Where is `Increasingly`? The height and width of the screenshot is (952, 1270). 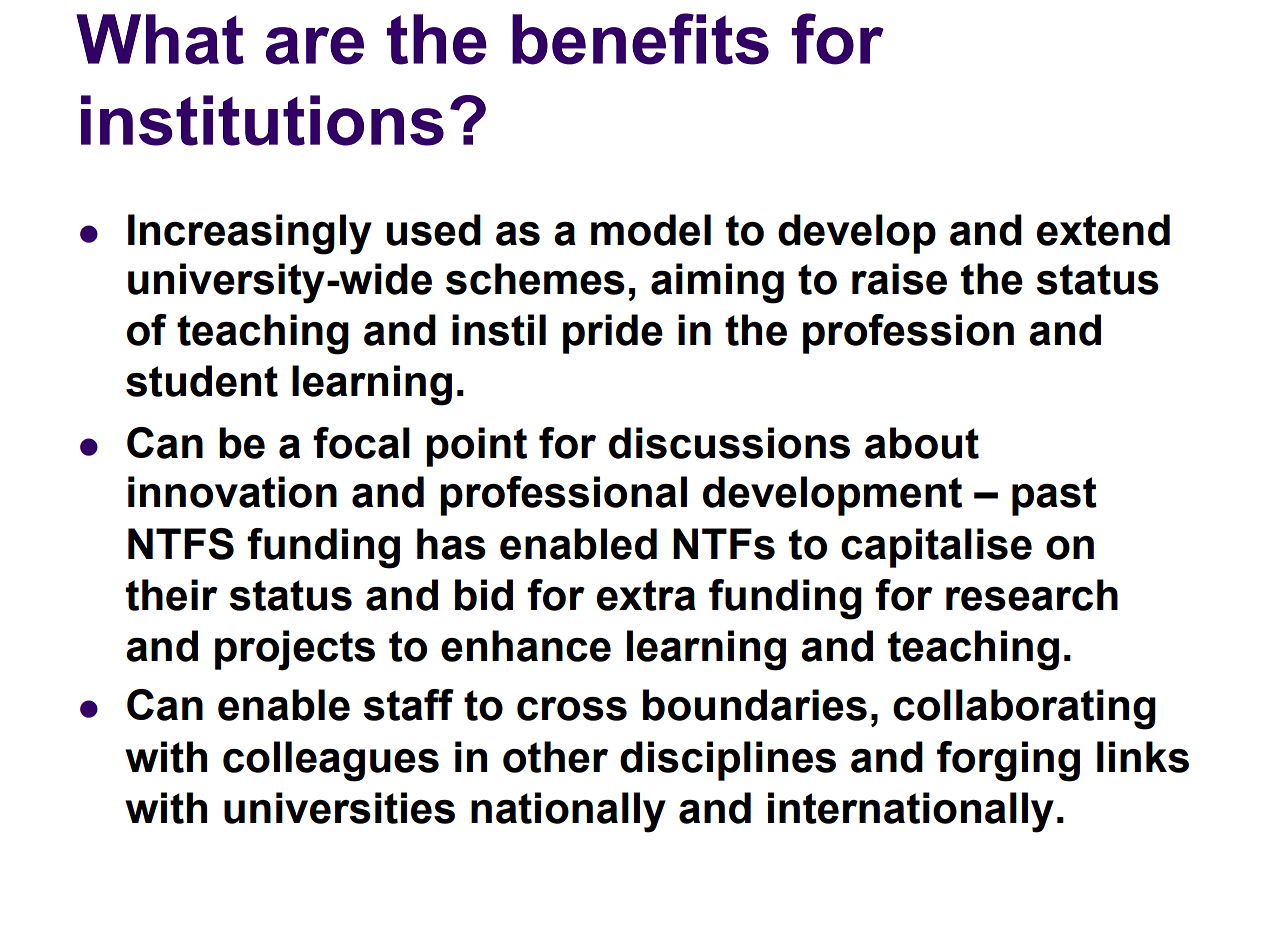
Increasingly is located at coordinates (250, 234).
